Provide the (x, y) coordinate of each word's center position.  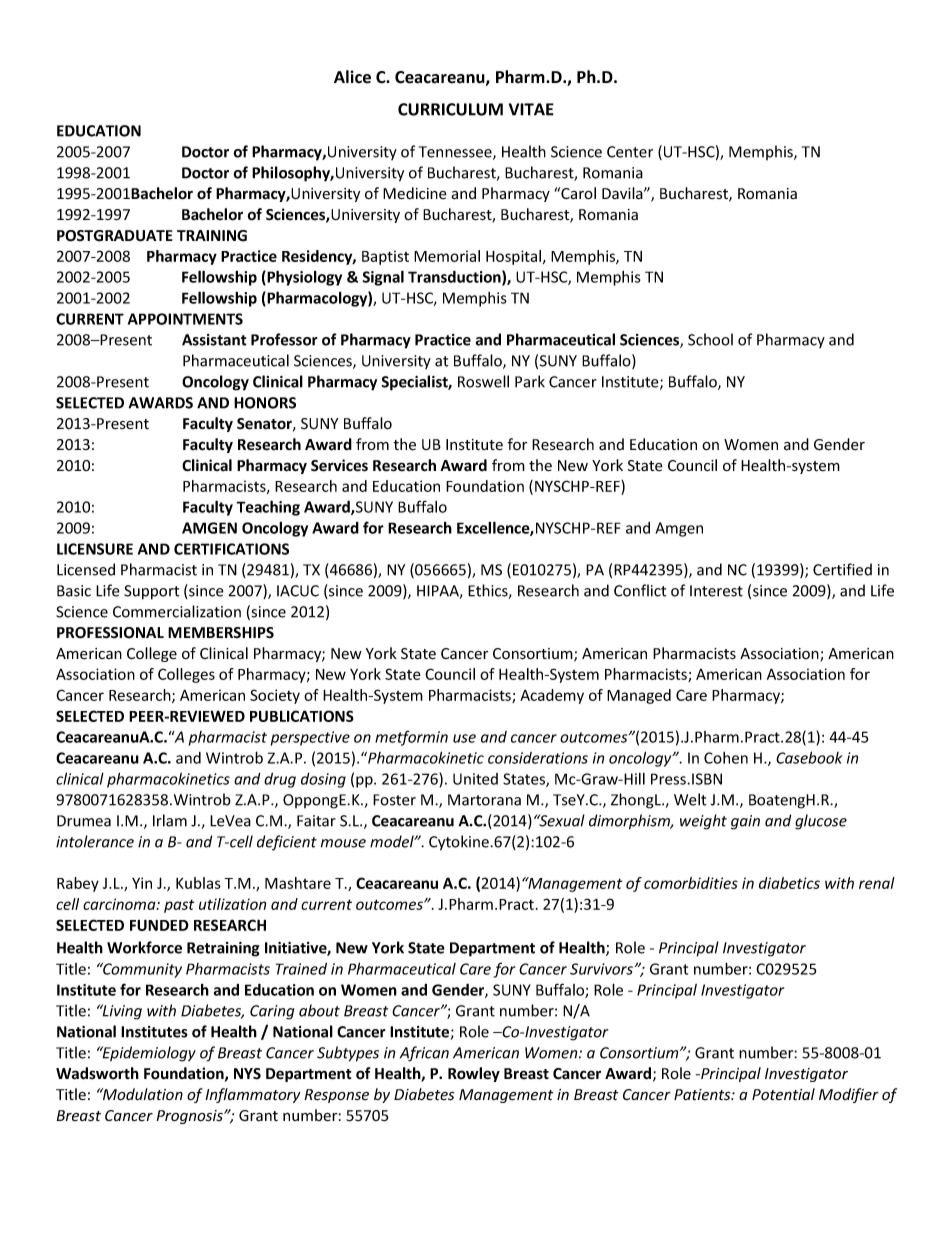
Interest (716, 591)
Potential (783, 1094)
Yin (142, 883)
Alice (352, 77)
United (475, 779)
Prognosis (190, 1117)
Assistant (214, 340)
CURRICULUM (450, 109)
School (710, 339)
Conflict (640, 590)
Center (630, 152)
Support (152, 592)
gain (745, 822)
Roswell (483, 381)
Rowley (474, 1074)
